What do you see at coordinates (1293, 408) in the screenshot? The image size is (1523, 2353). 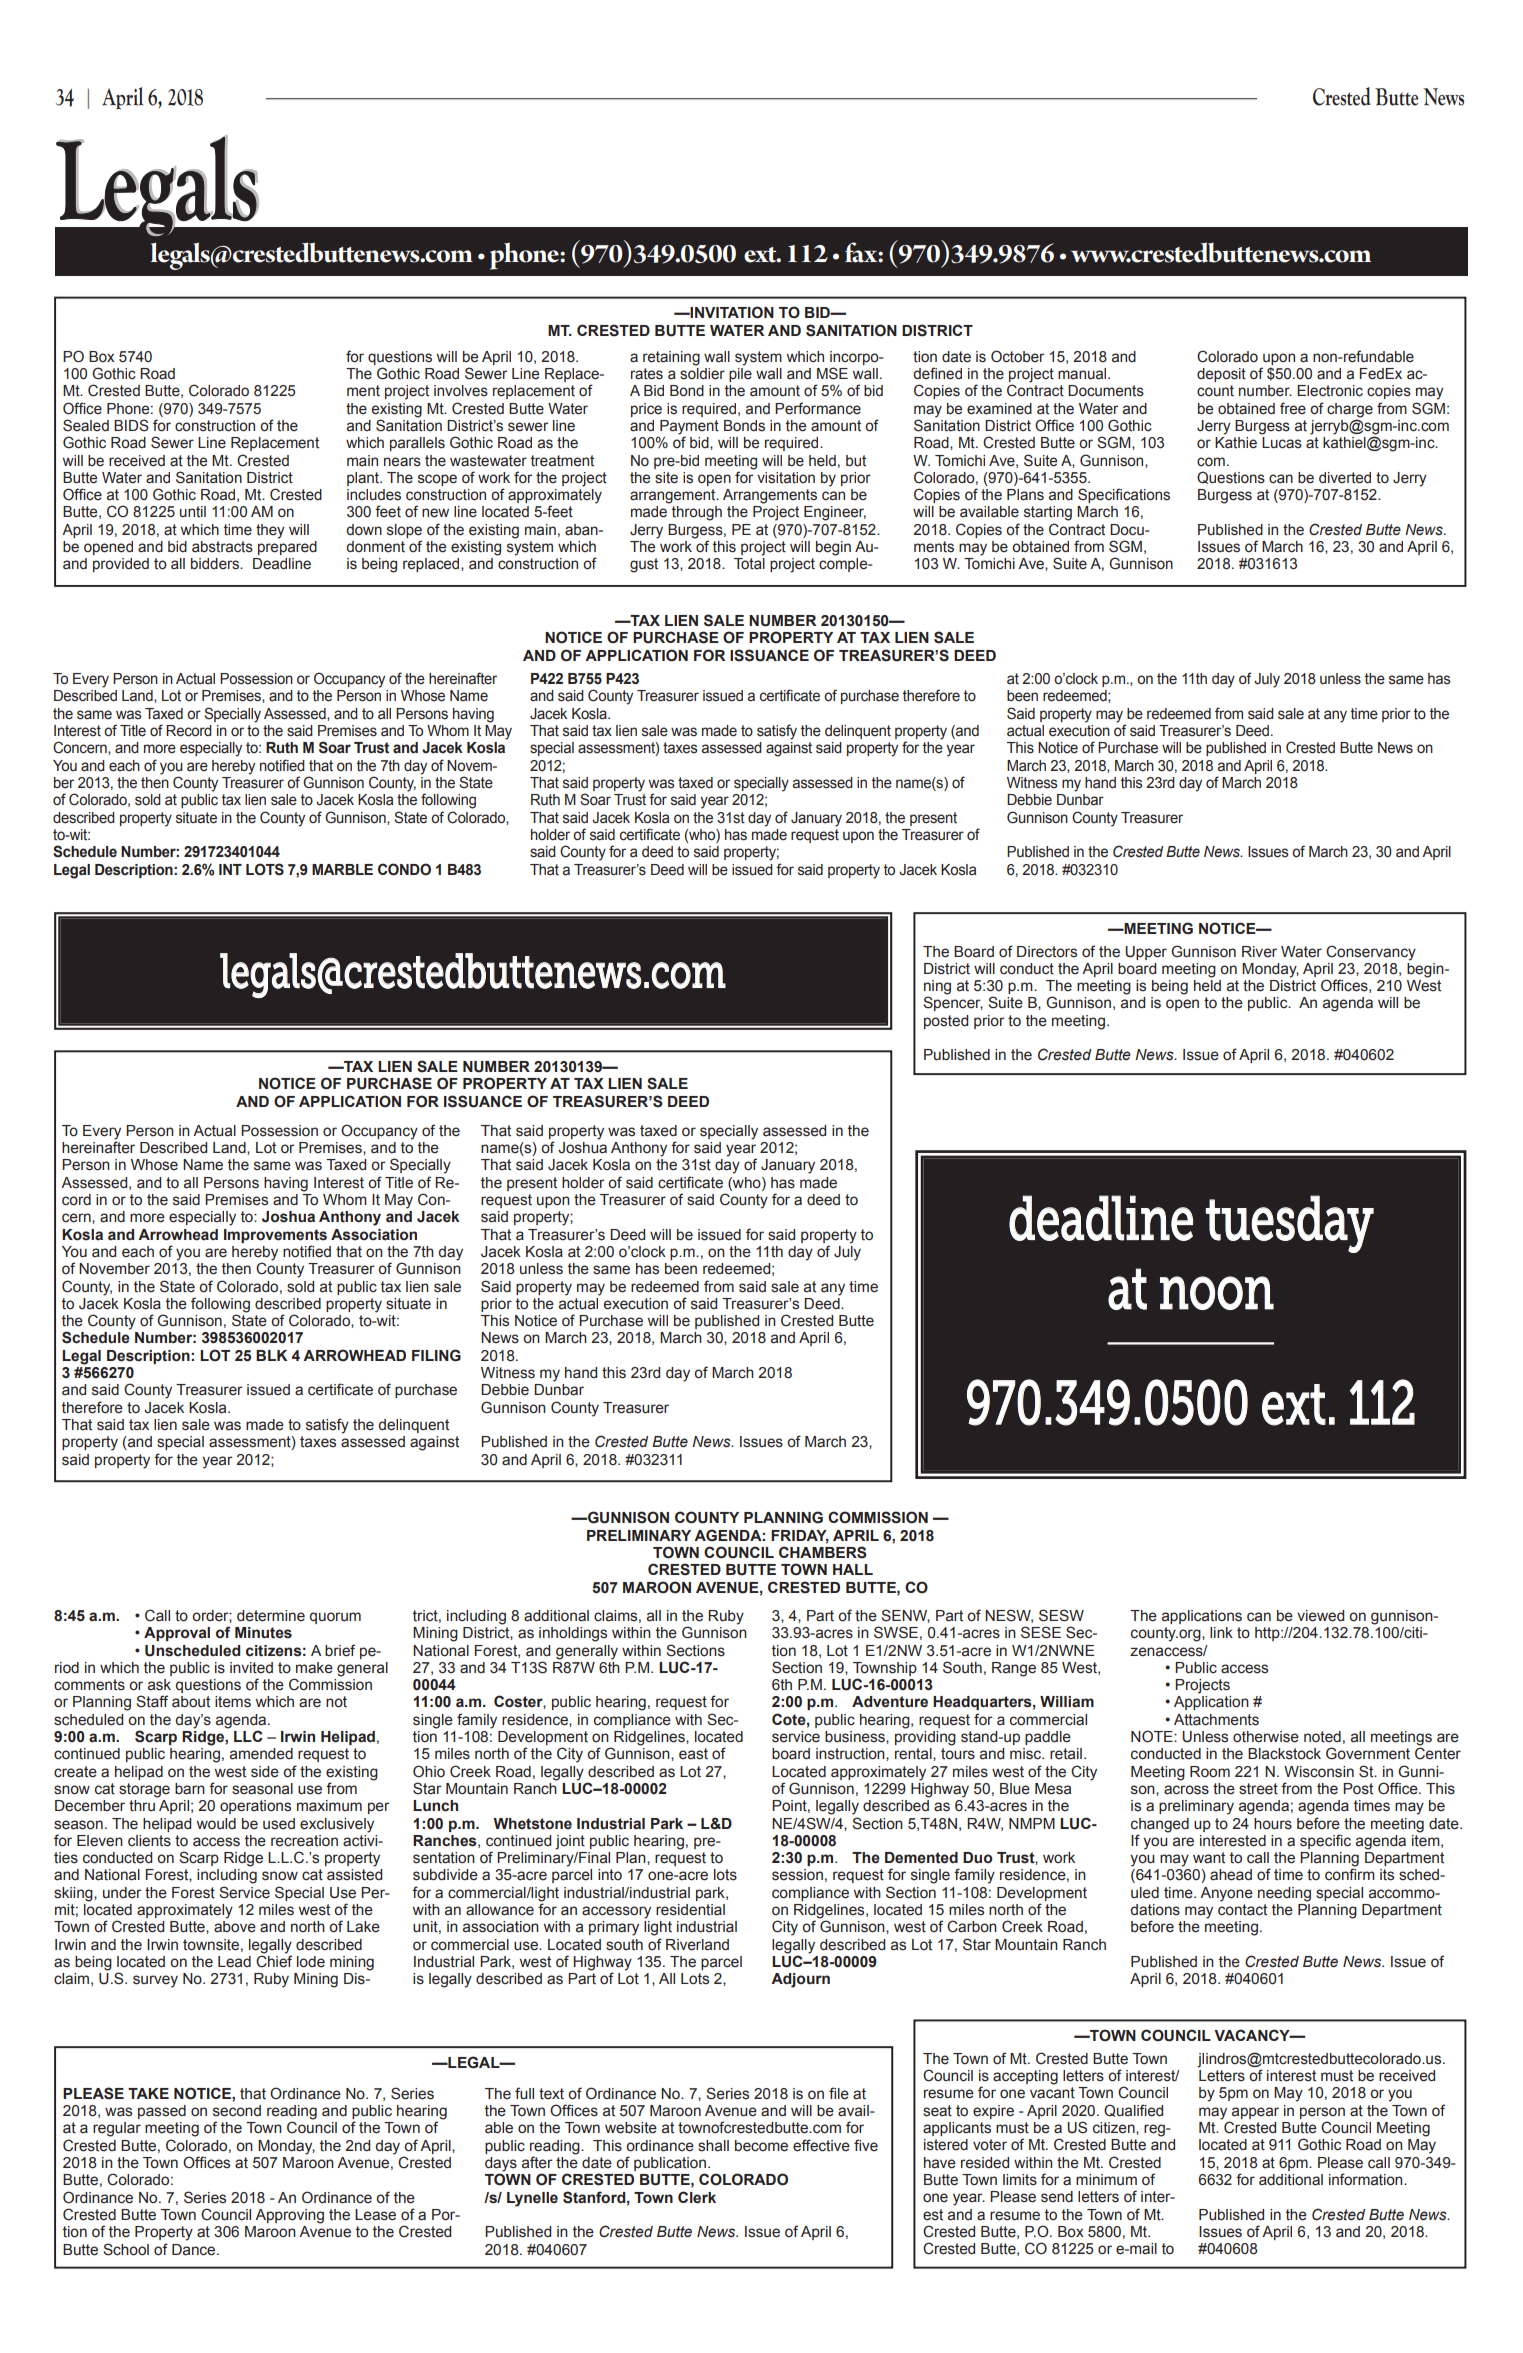 I see `free` at bounding box center [1293, 408].
